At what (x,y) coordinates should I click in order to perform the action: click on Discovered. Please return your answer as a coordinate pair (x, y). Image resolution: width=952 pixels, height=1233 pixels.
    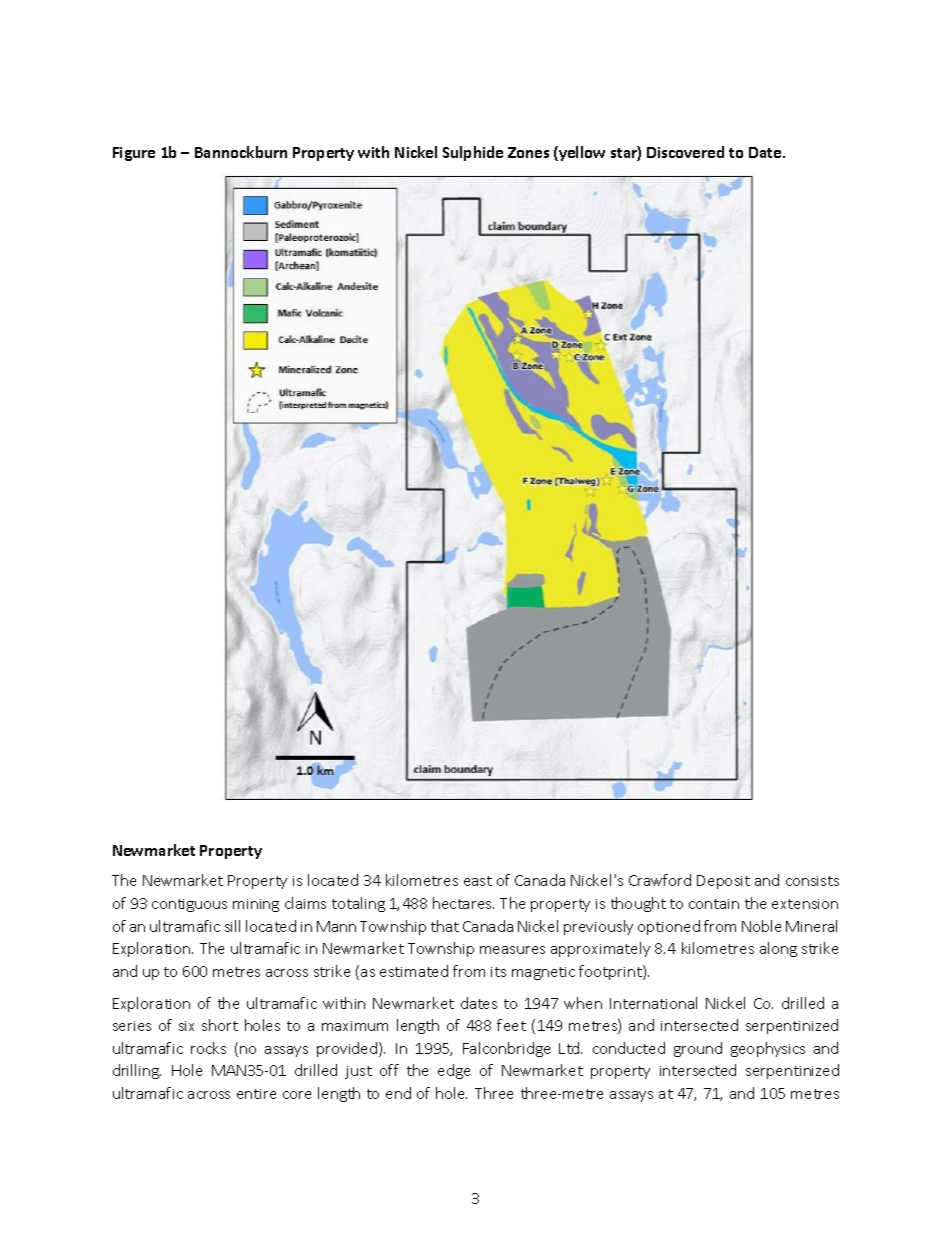
    Looking at the image, I should click on (685, 152).
